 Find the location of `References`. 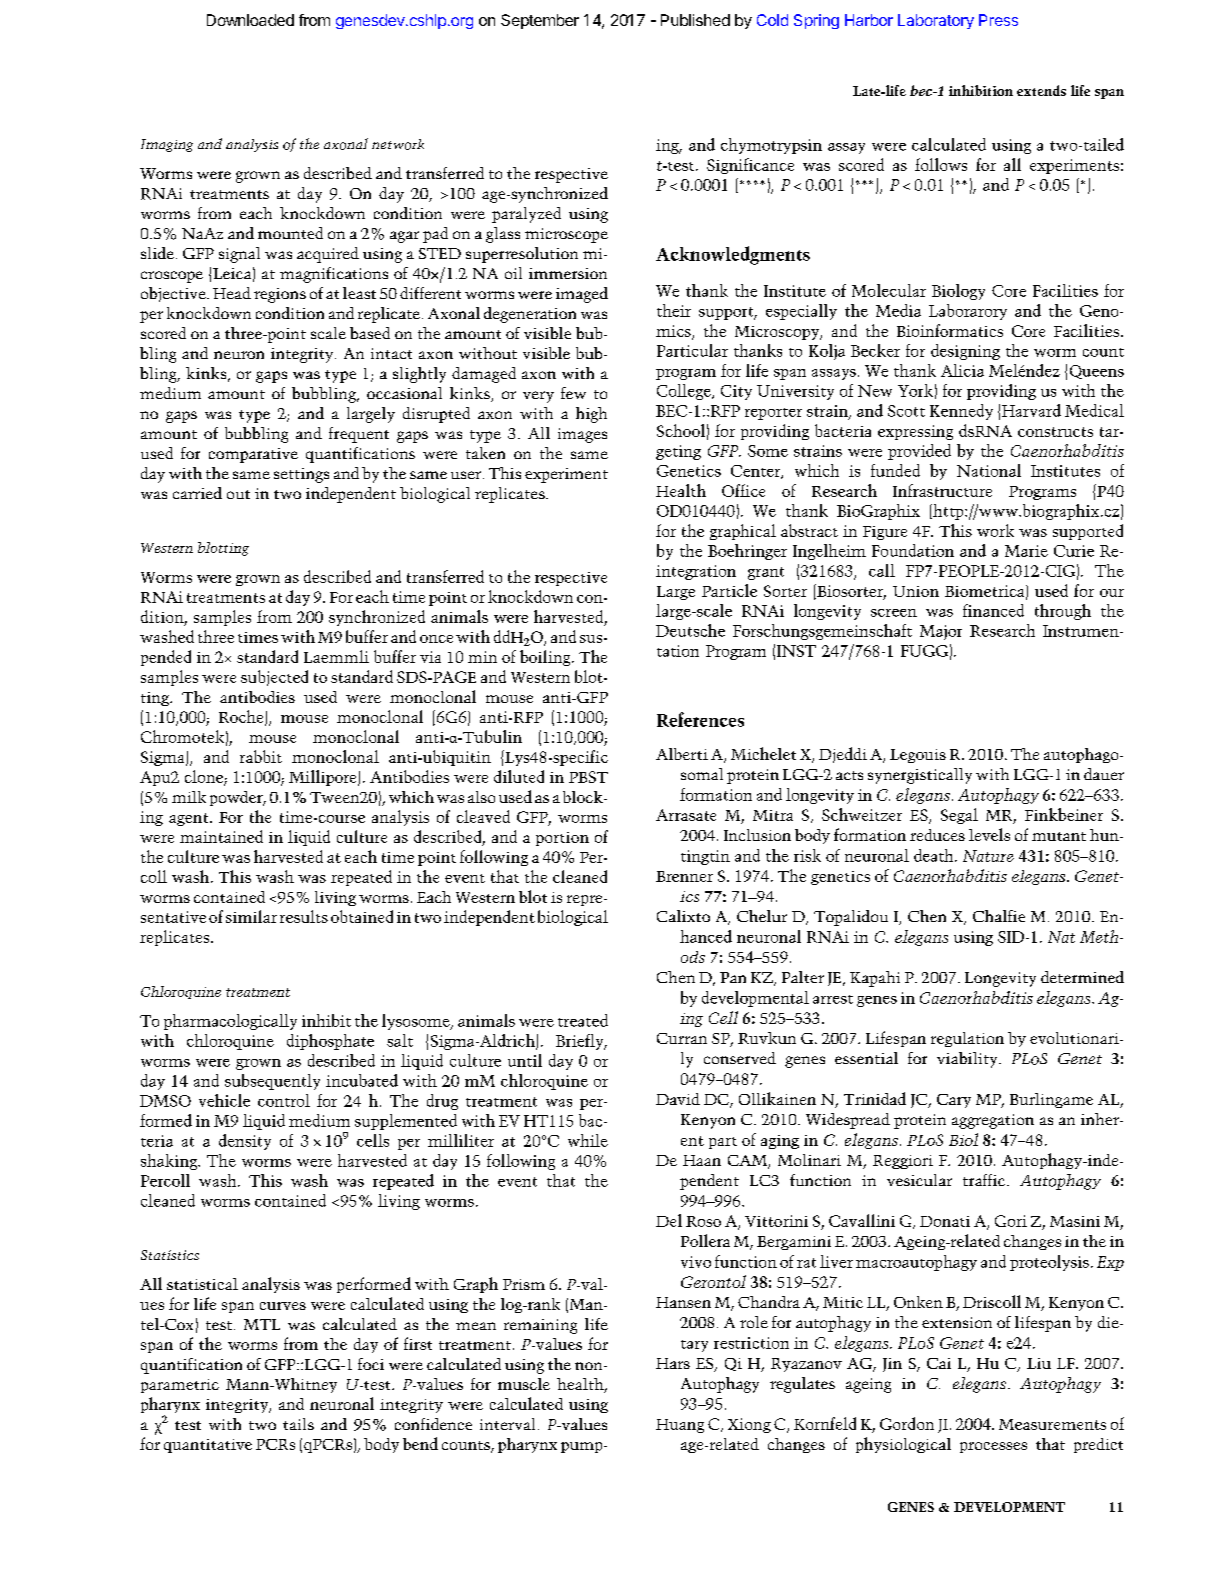

References is located at coordinates (700, 719).
